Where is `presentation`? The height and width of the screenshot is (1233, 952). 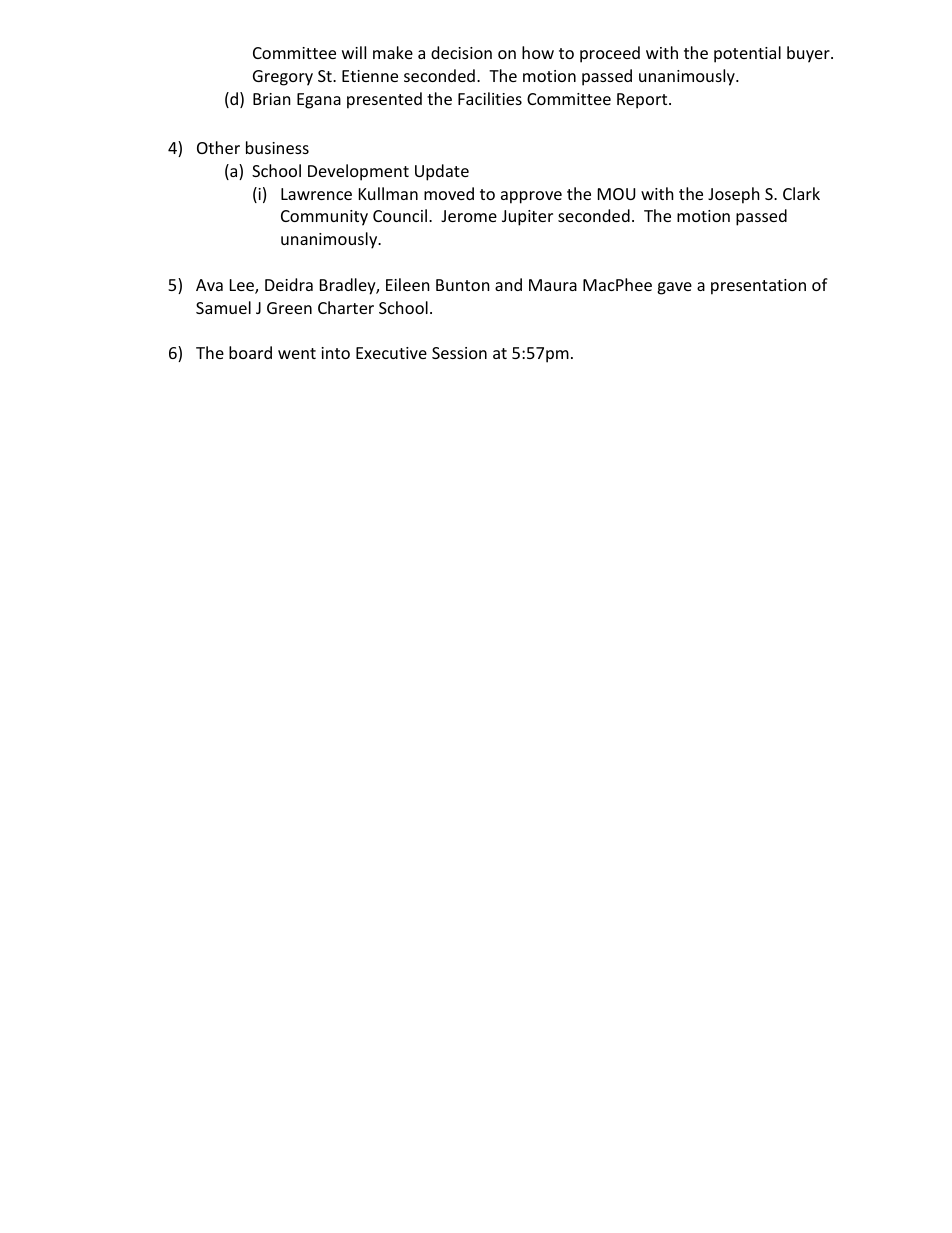
presentation is located at coordinates (758, 287).
